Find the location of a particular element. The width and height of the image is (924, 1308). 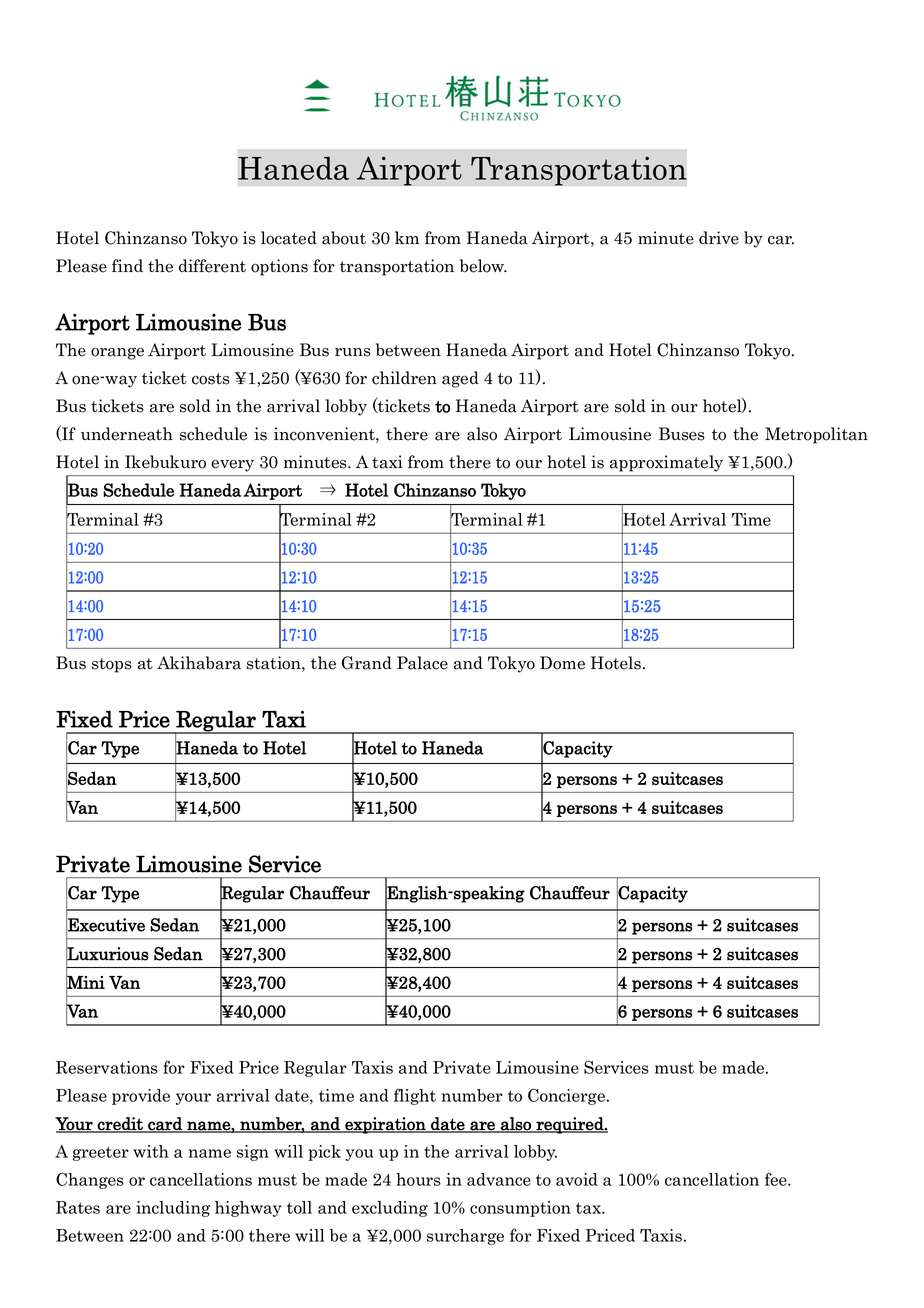

below is located at coordinates (483, 266).
